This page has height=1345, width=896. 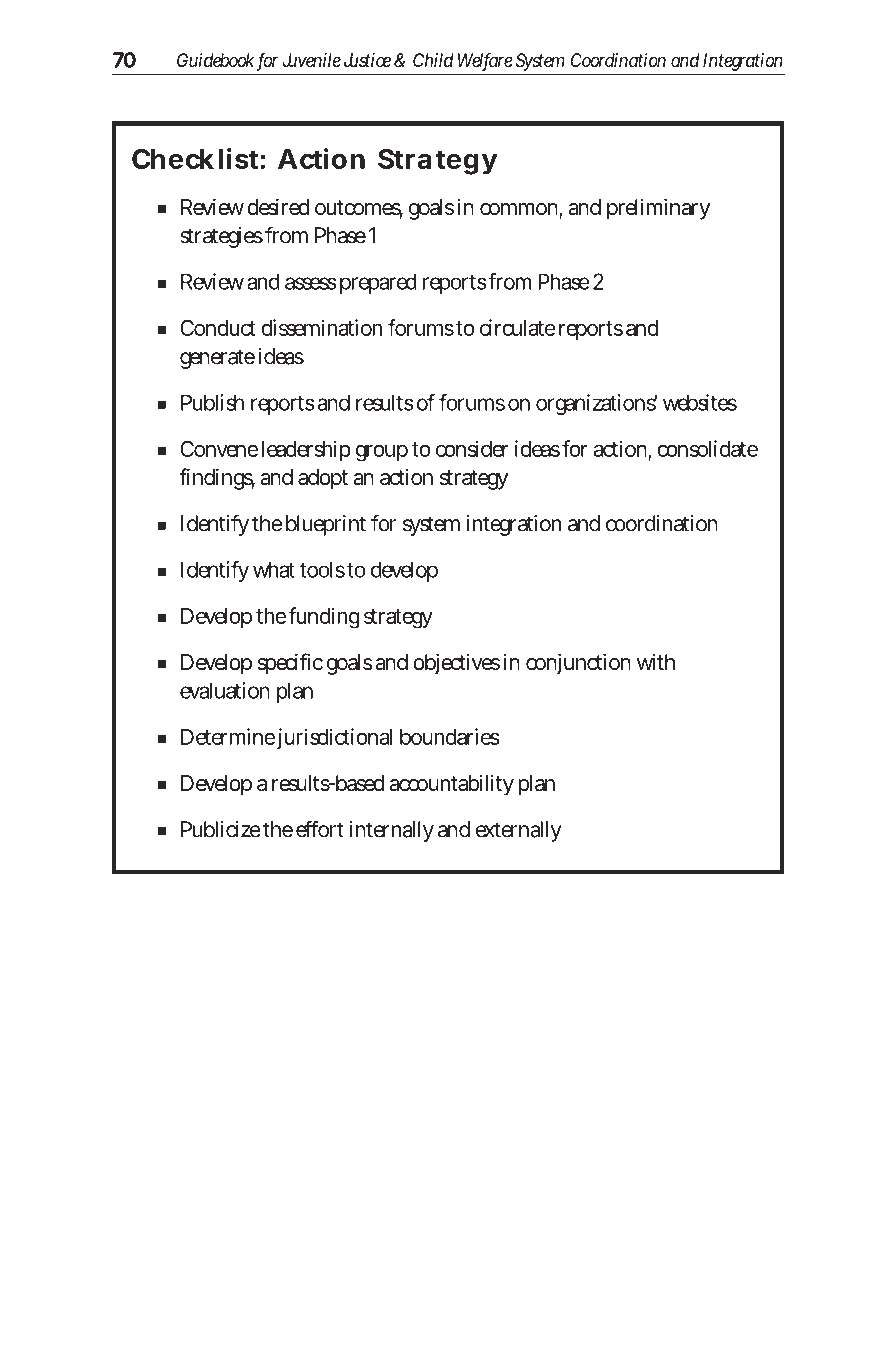 What do you see at coordinates (215, 60) in the page?
I see `Guidebook` at bounding box center [215, 60].
